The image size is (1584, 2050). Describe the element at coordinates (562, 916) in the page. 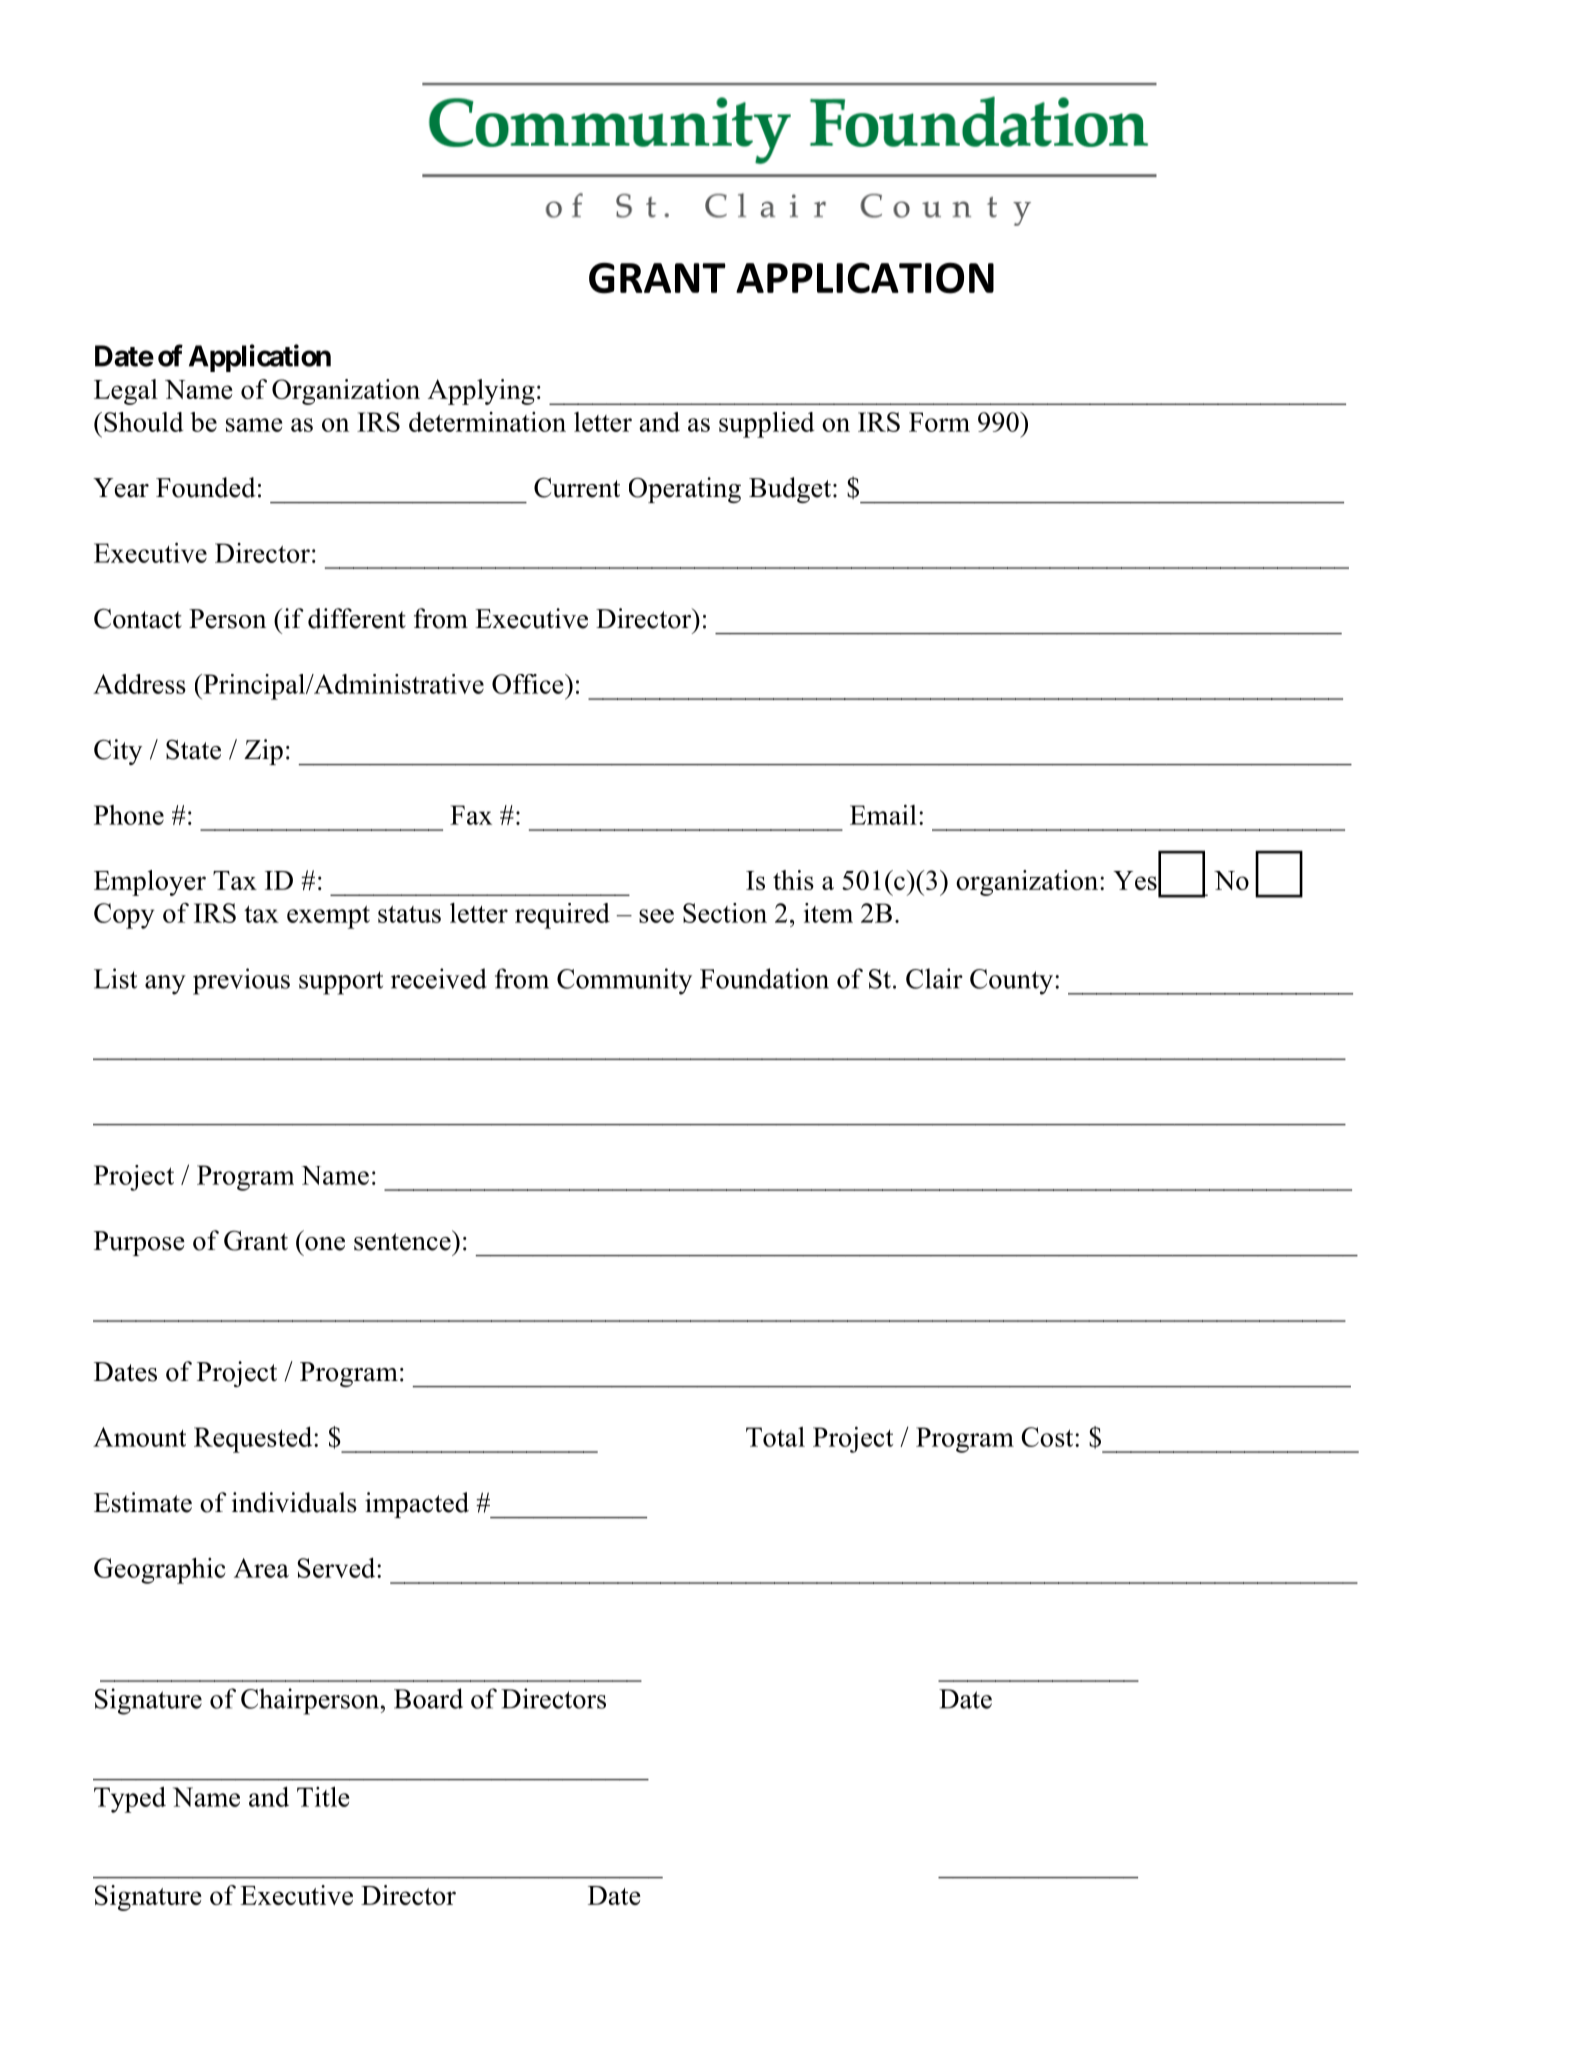

I see `required` at that location.
